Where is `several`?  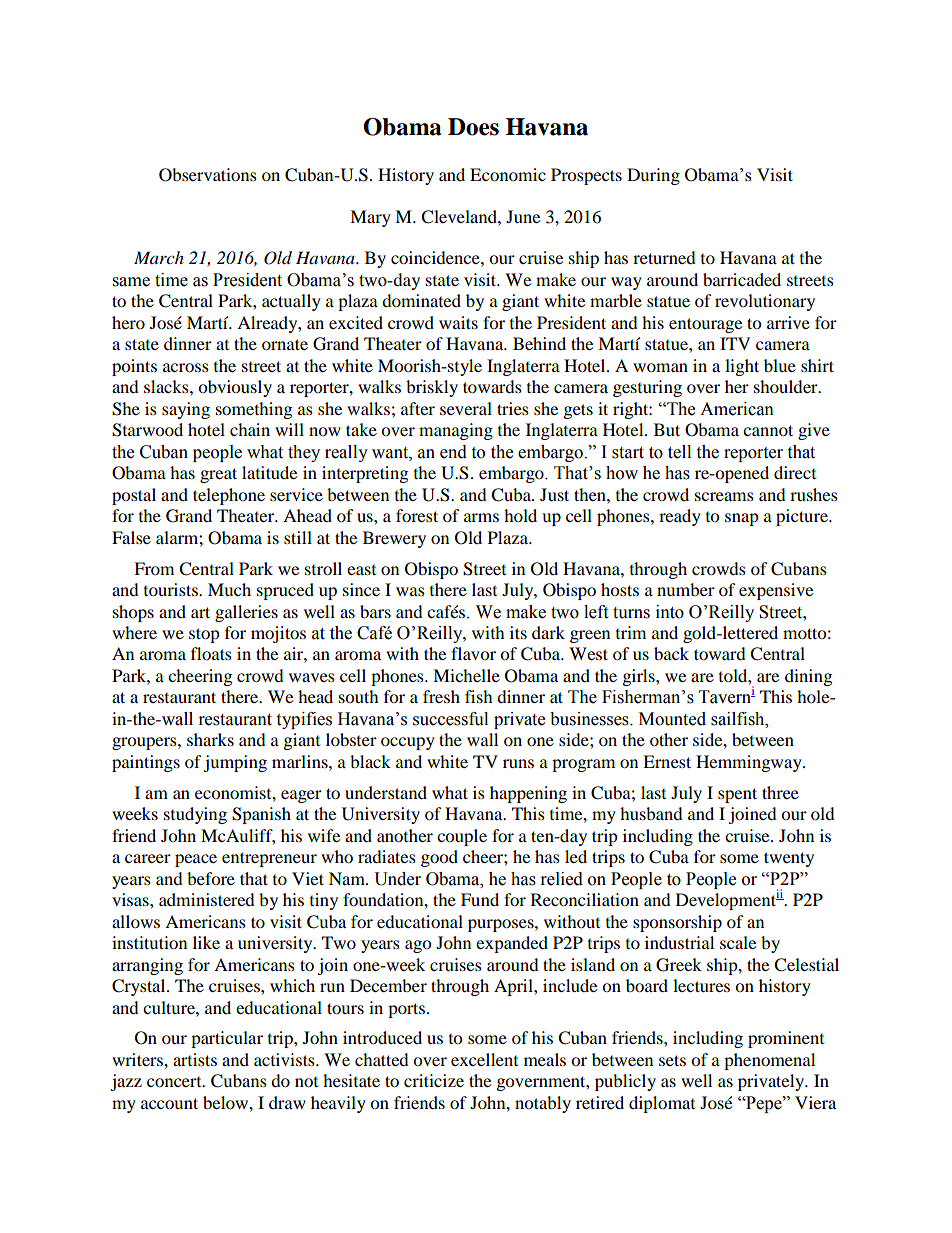
several is located at coordinates (466, 408).
